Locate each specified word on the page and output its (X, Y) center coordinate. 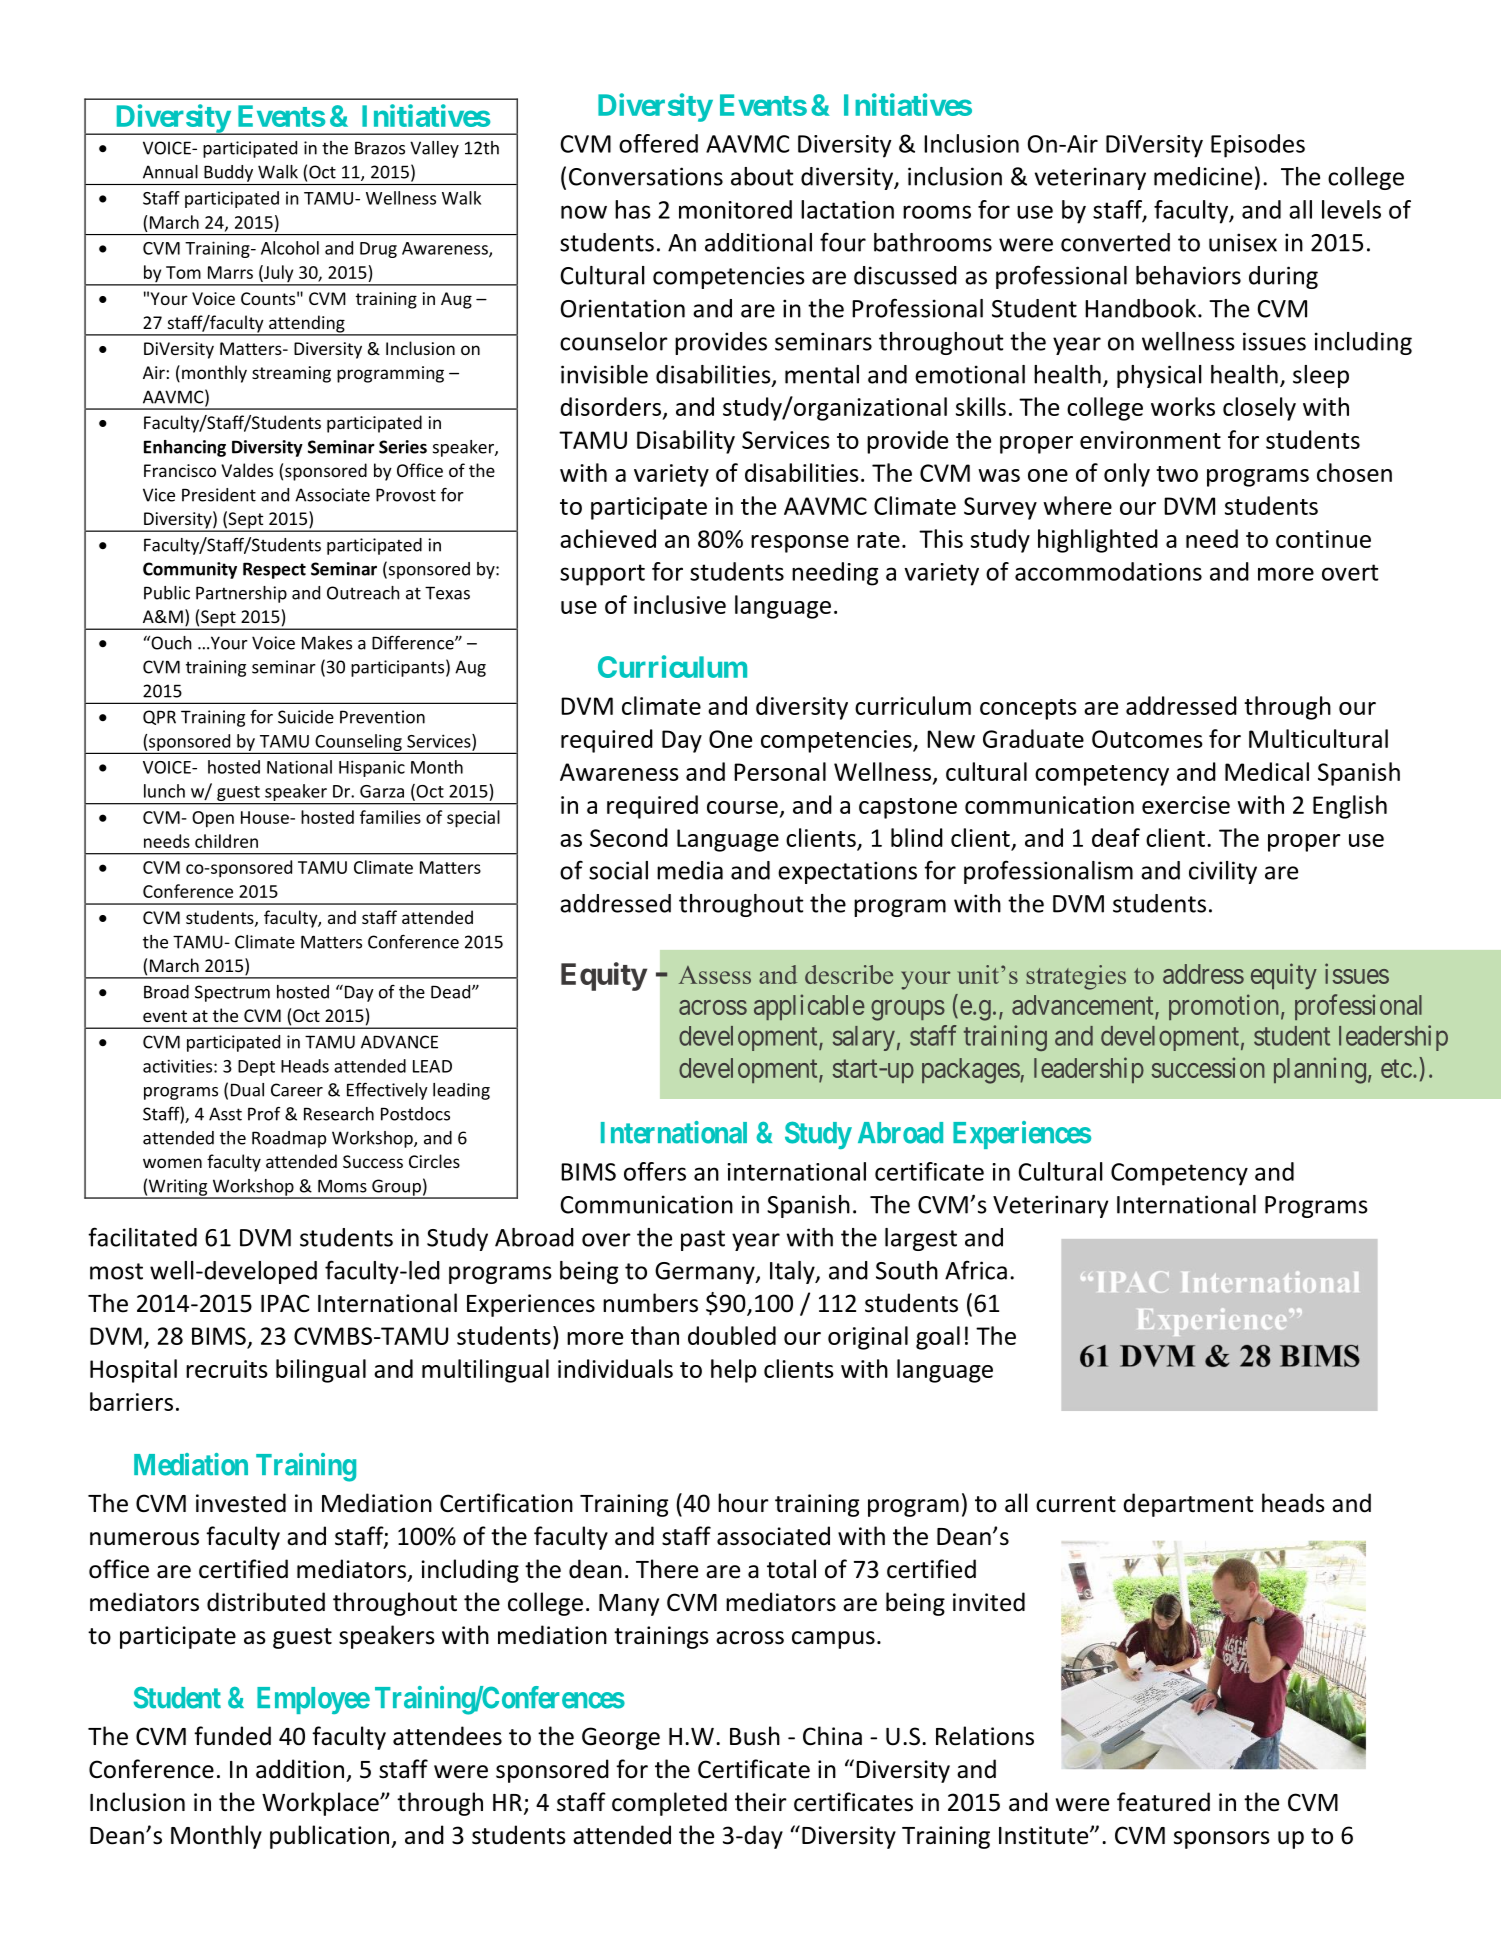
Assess (715, 975)
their (761, 1802)
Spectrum (232, 993)
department (1188, 1505)
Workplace (321, 1804)
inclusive (680, 604)
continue (1323, 539)
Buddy (228, 173)
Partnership (241, 594)
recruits (227, 1369)
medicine (1203, 176)
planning (1320, 1070)
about (762, 176)
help (734, 1371)
